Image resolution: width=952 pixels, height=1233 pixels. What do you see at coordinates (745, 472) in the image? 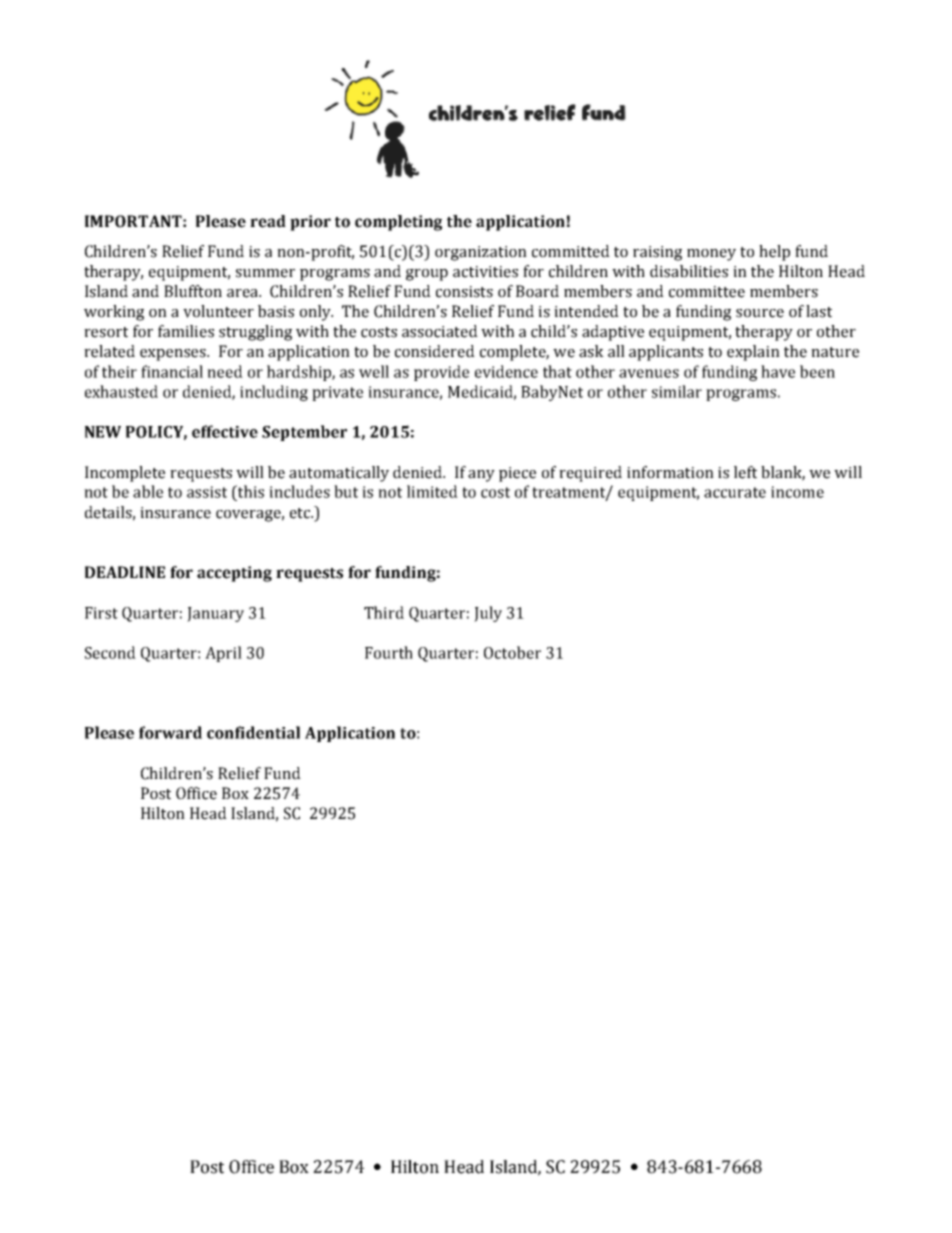
I see `left` at bounding box center [745, 472].
